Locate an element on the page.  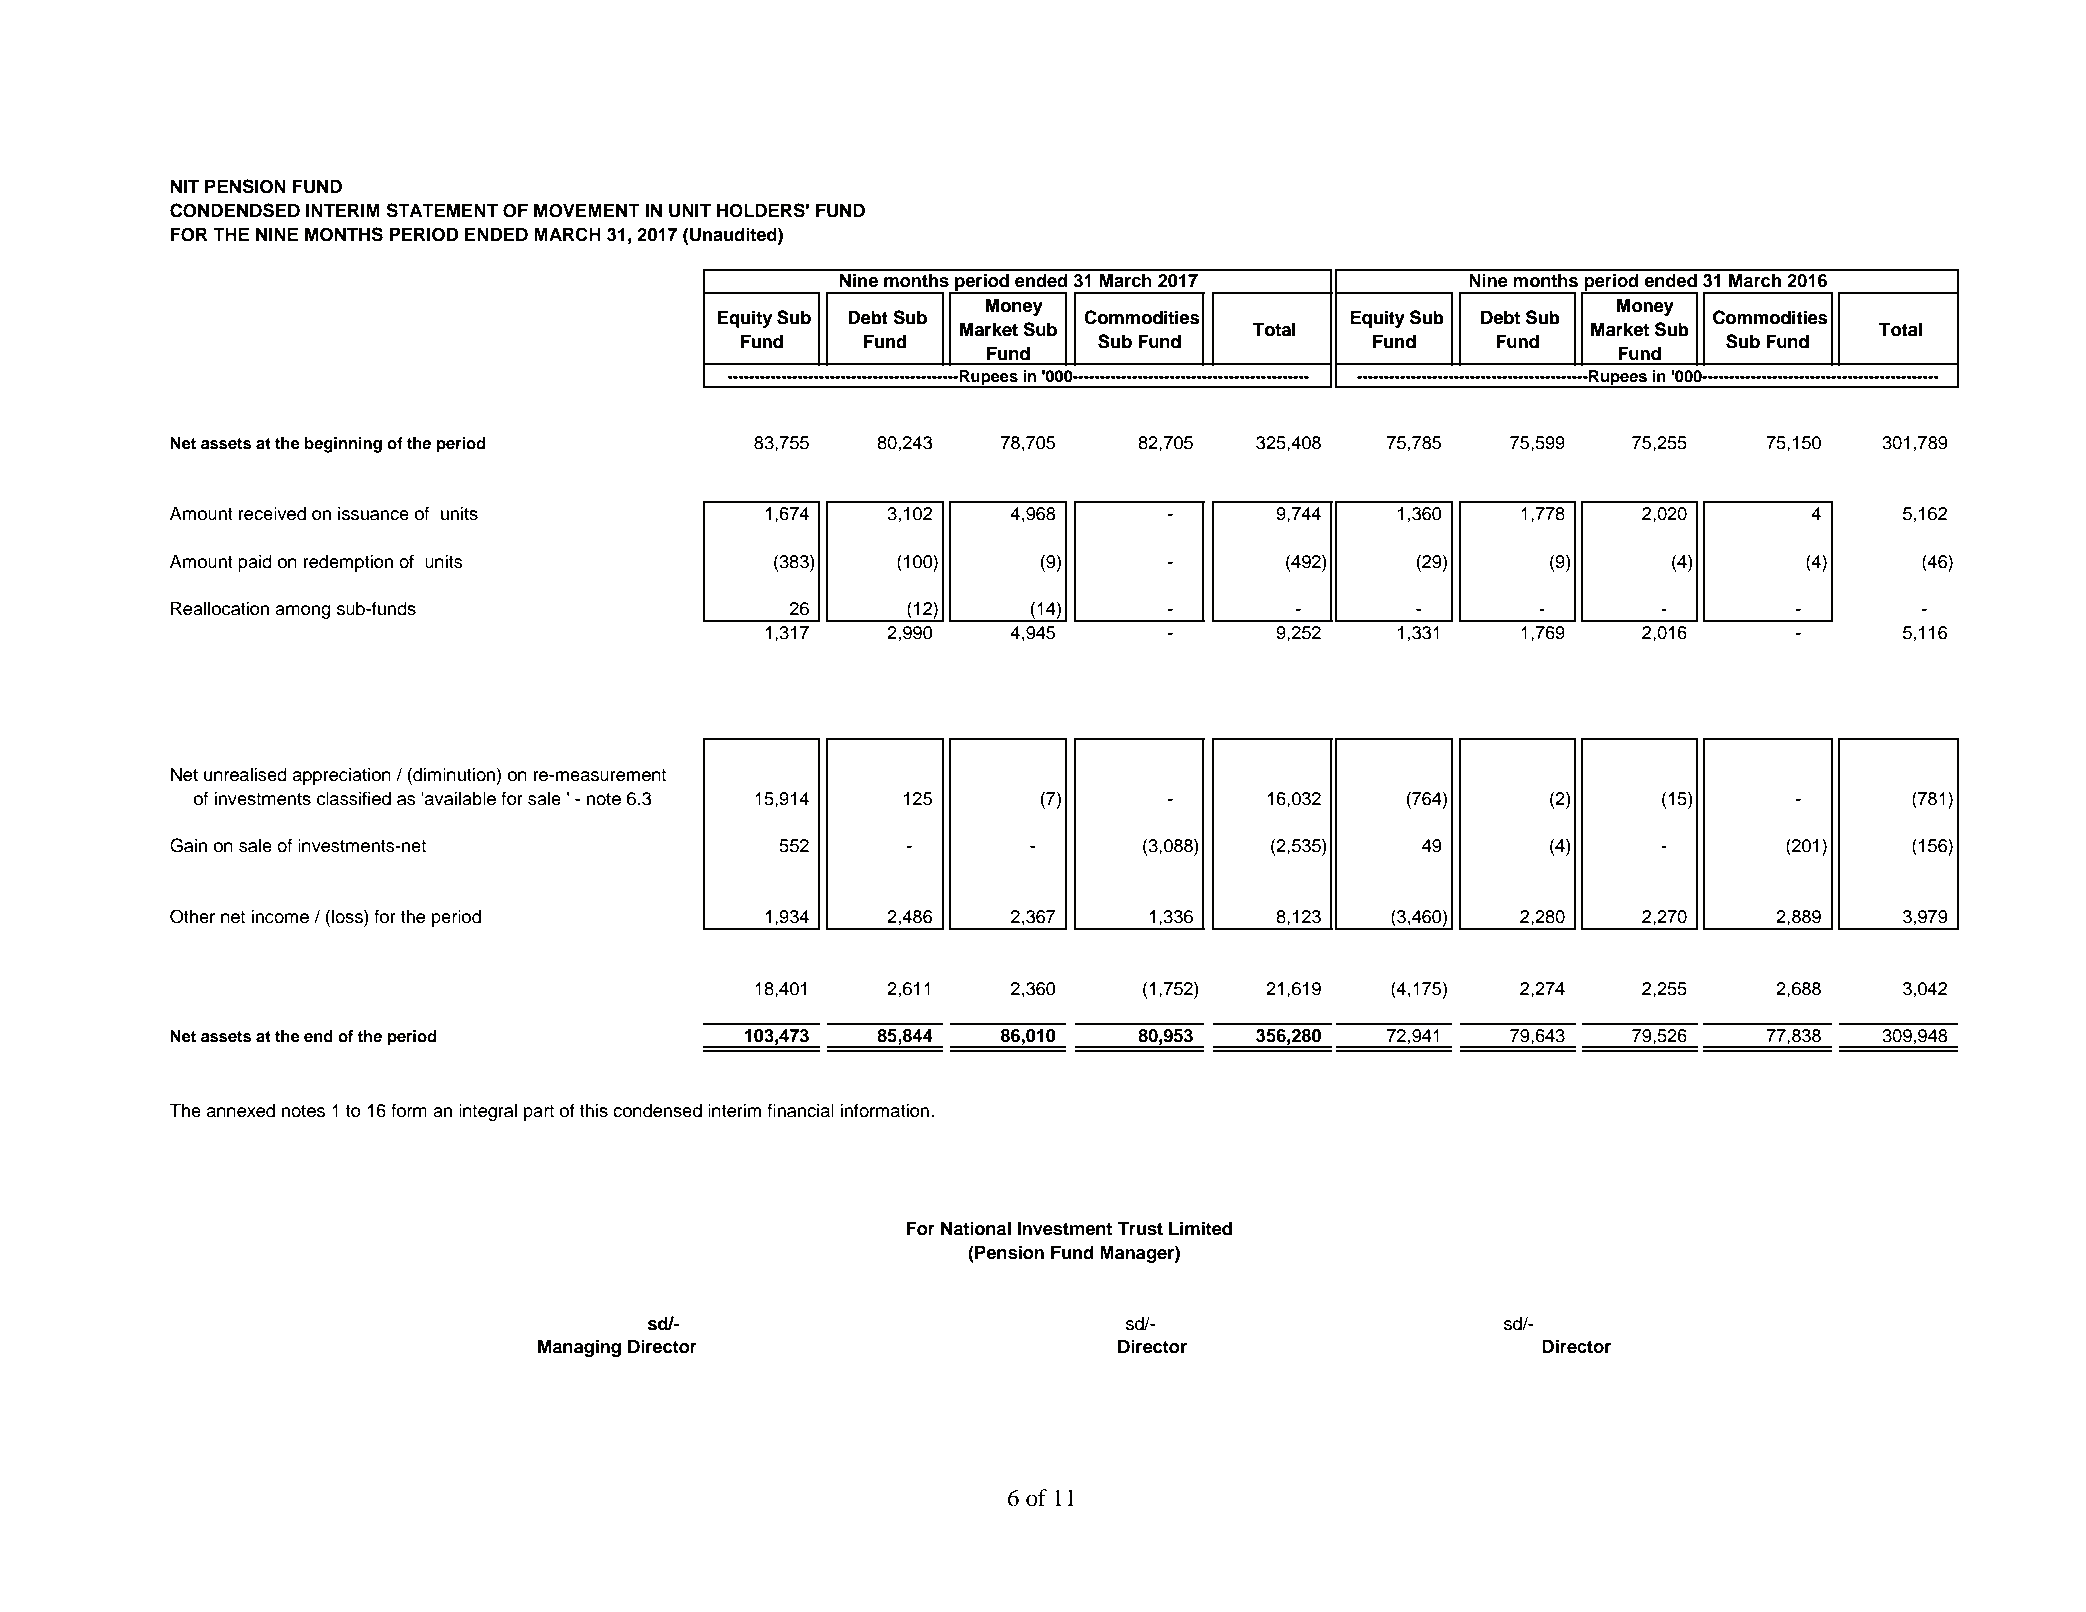
National is located at coordinates (976, 1228).
